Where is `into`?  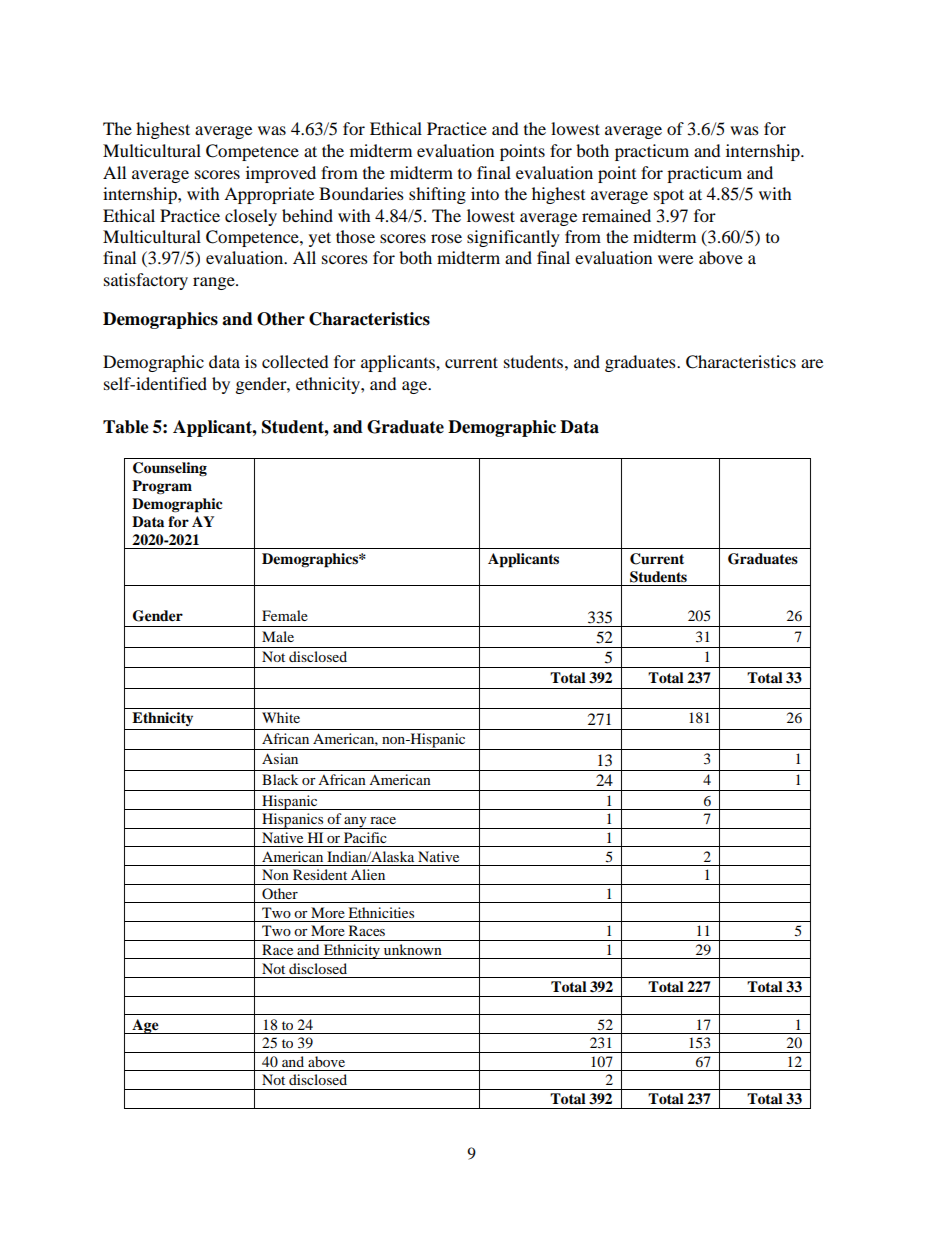
into is located at coordinates (485, 193).
